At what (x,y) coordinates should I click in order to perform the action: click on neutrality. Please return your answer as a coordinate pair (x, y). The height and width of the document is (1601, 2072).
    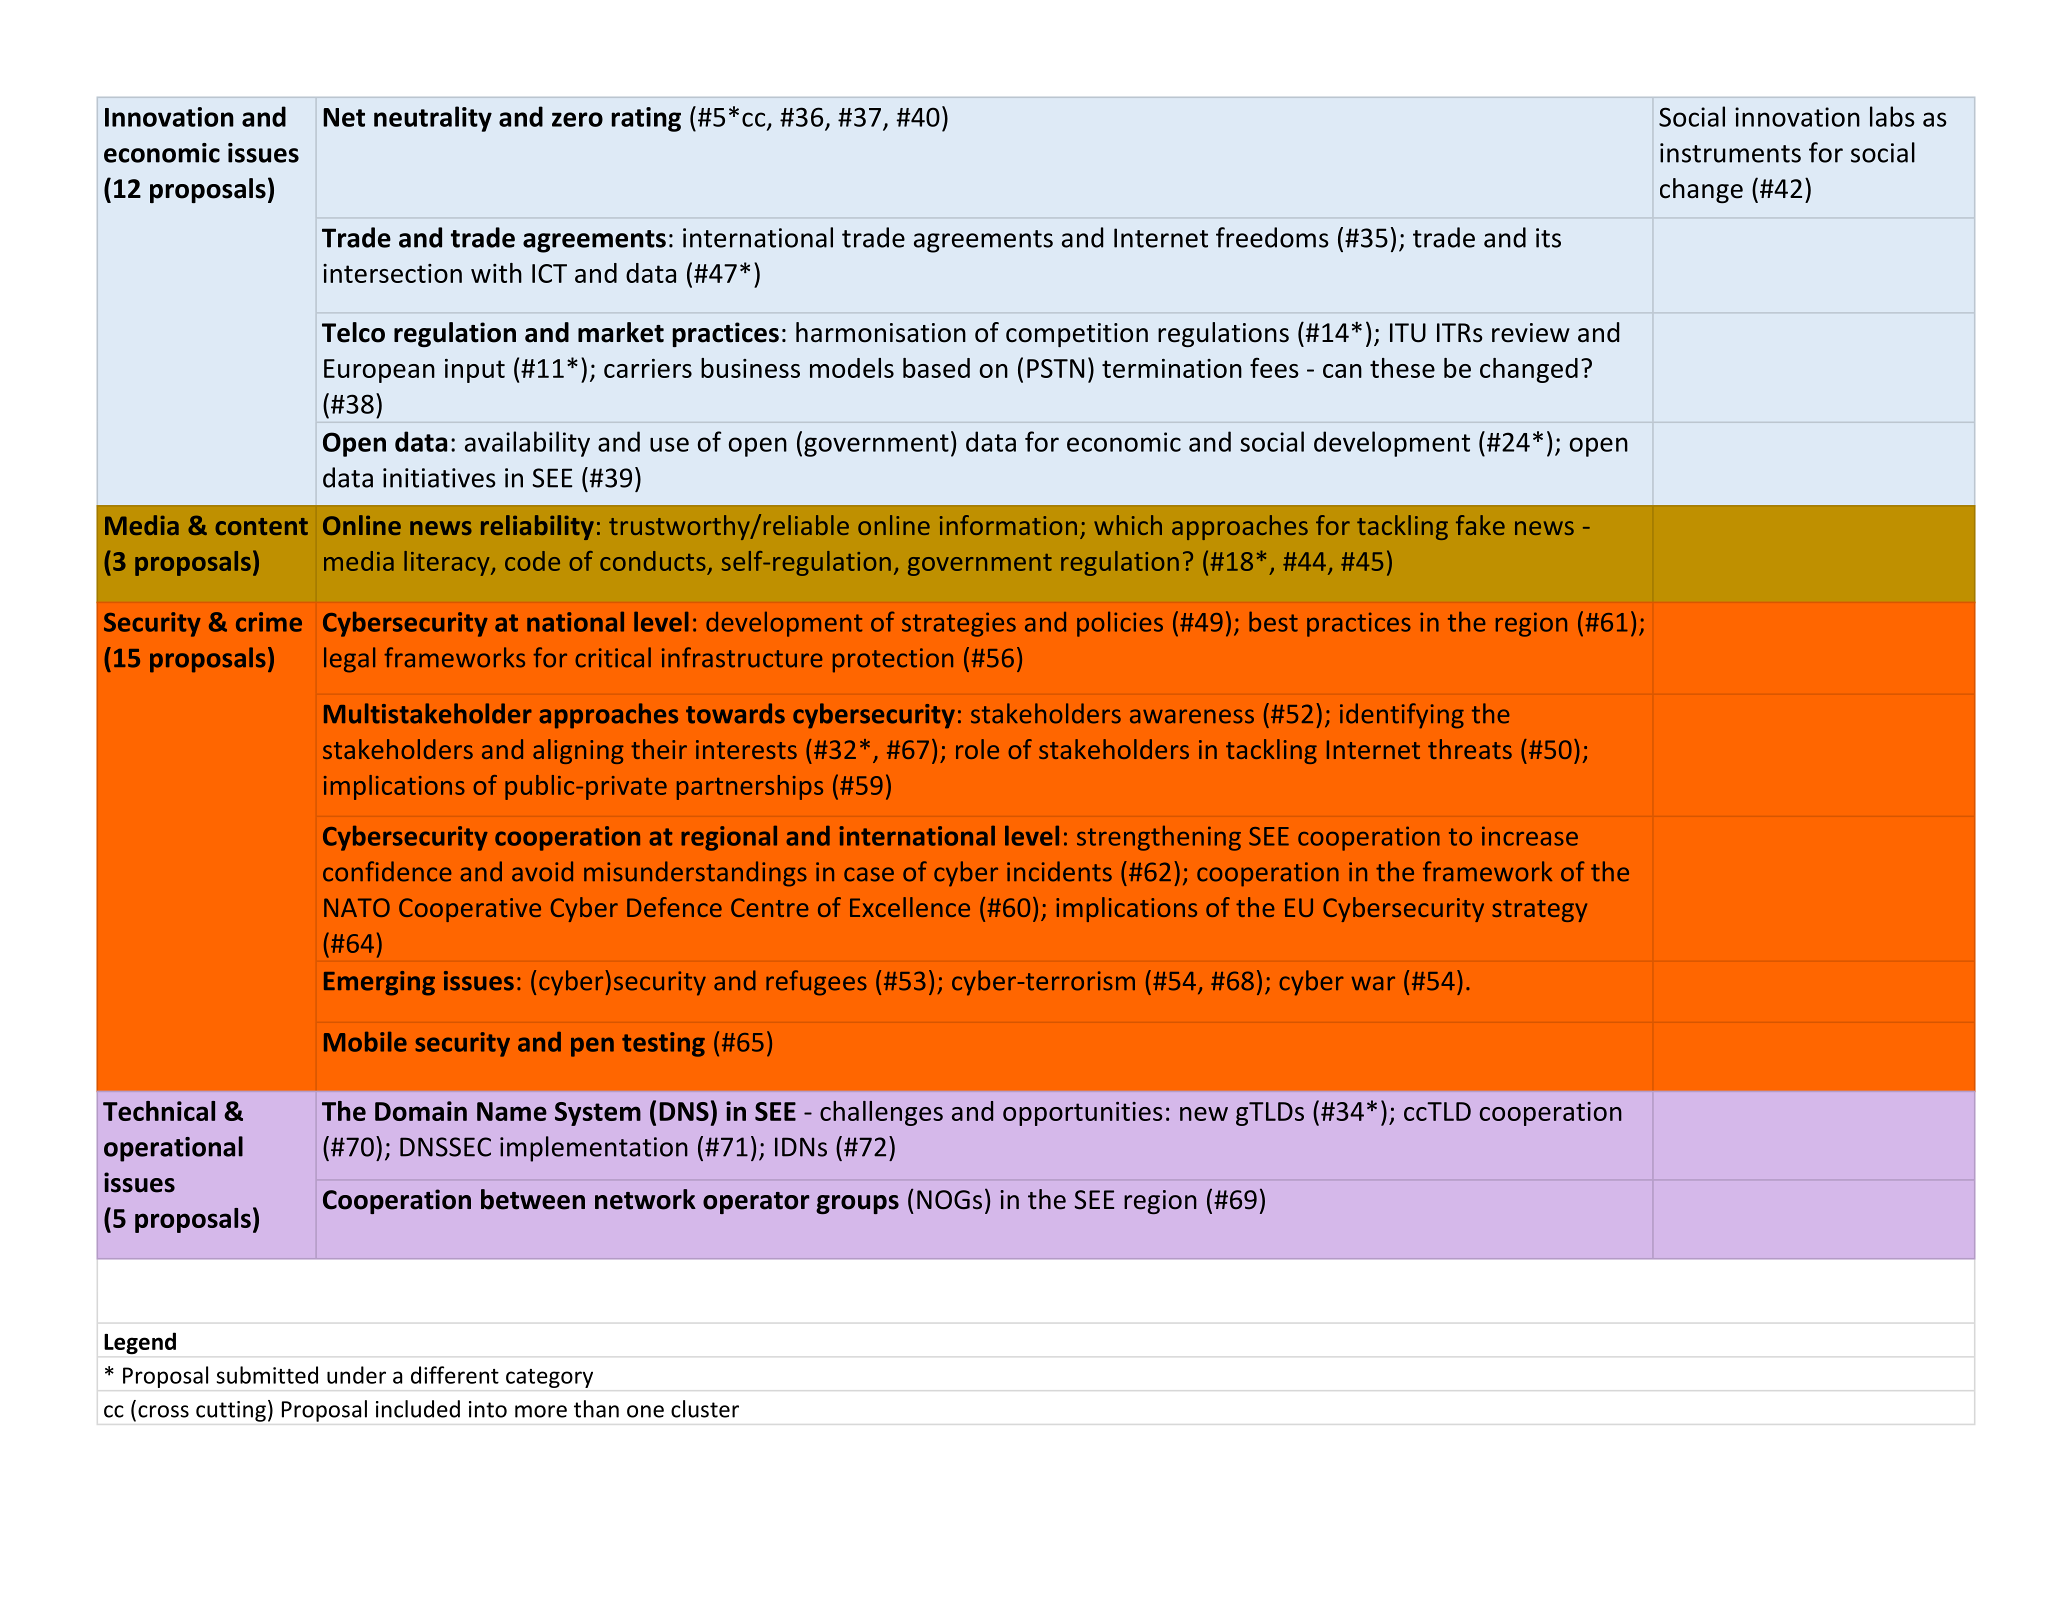
    Looking at the image, I should click on (433, 119).
